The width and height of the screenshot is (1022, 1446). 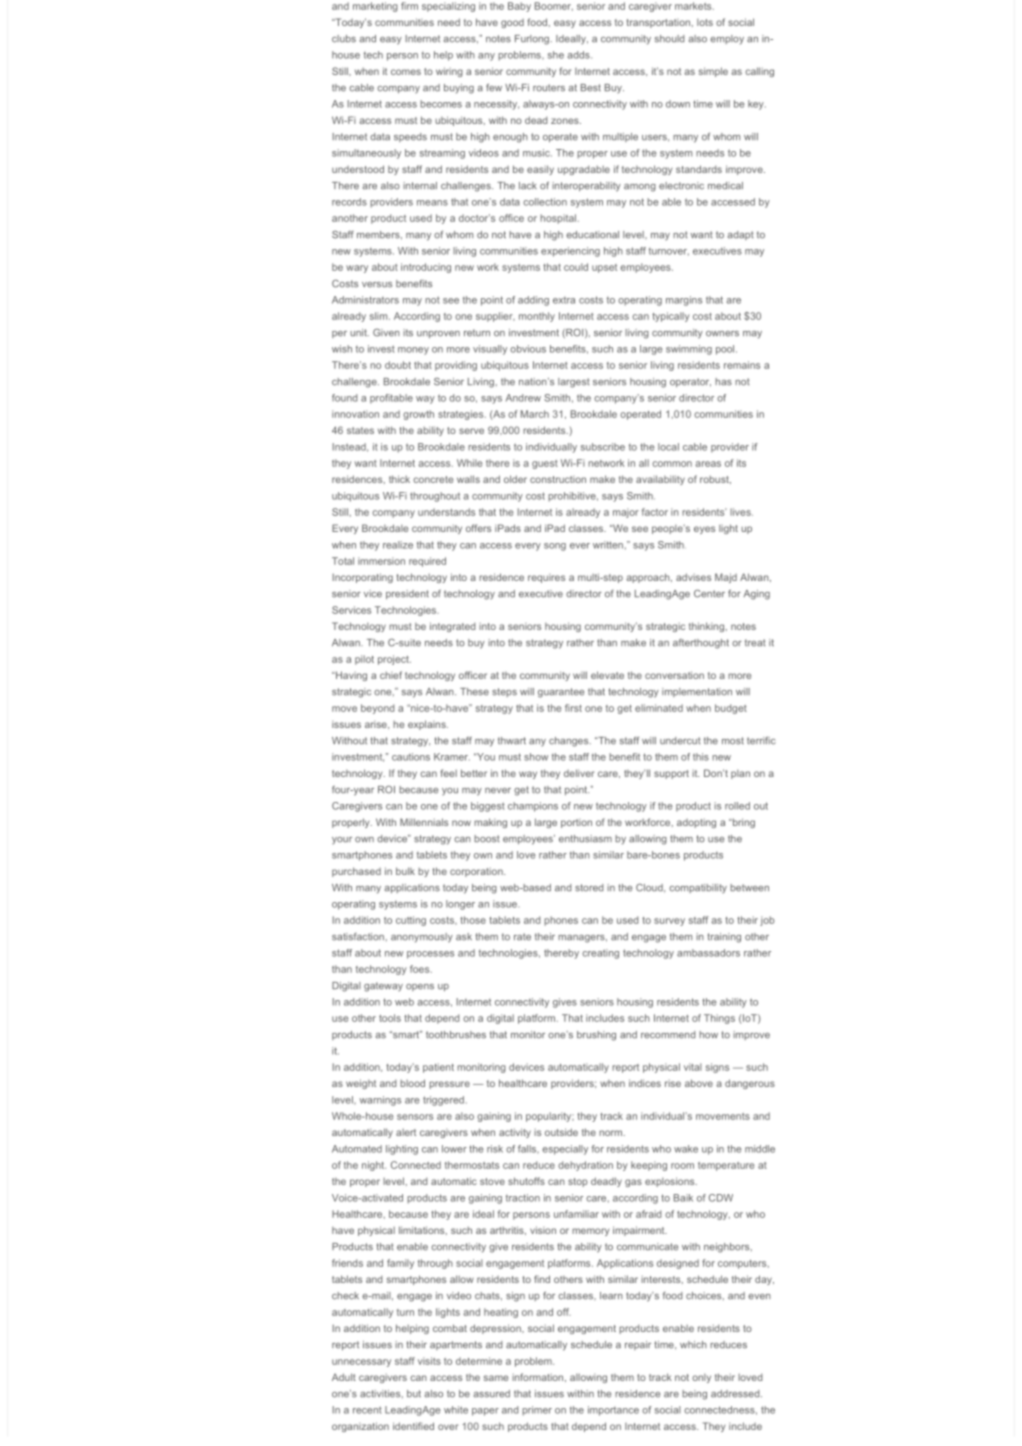 What do you see at coordinates (532, 40) in the screenshot?
I see `Furlong` at bounding box center [532, 40].
